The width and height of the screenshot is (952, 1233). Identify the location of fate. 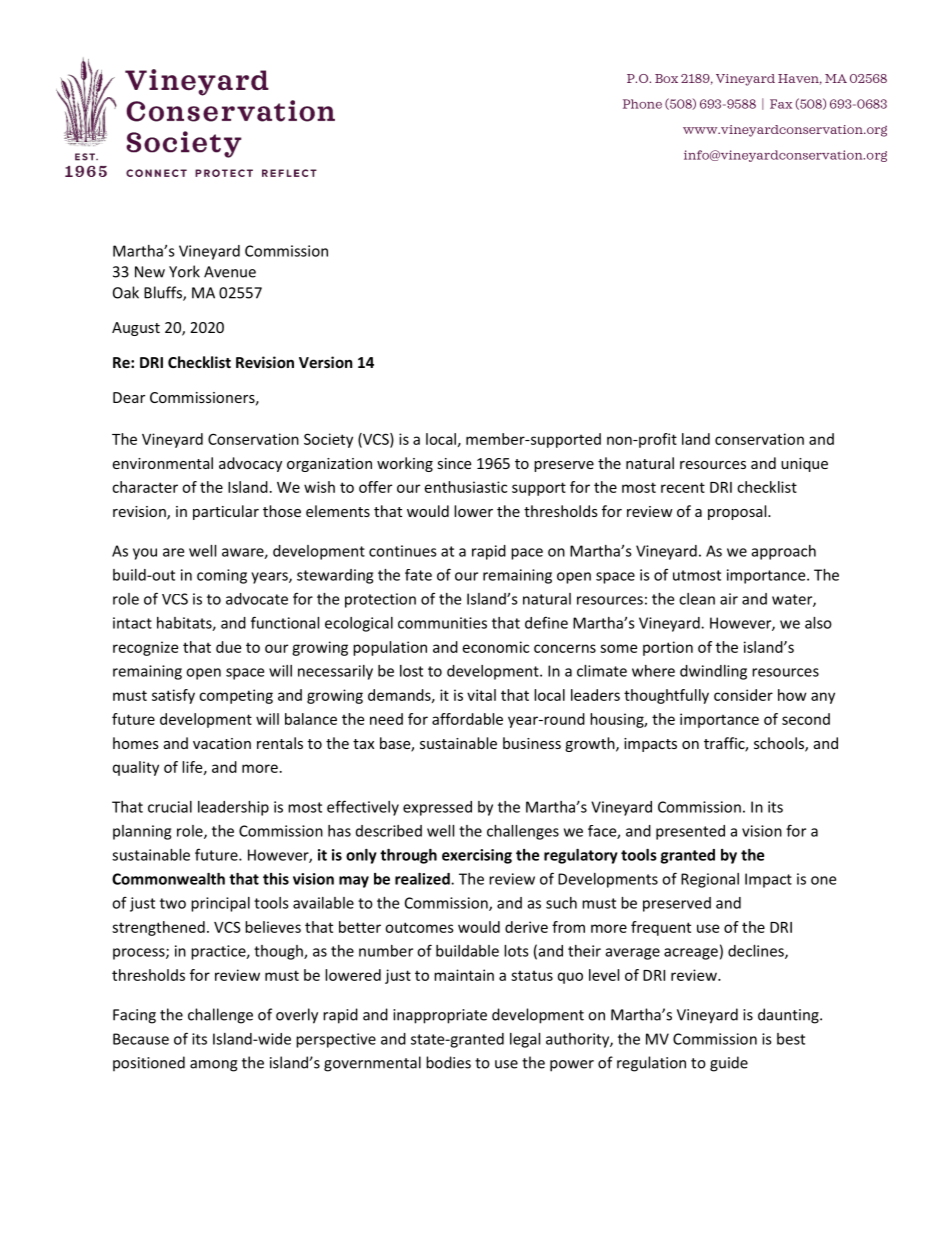
(418, 575).
